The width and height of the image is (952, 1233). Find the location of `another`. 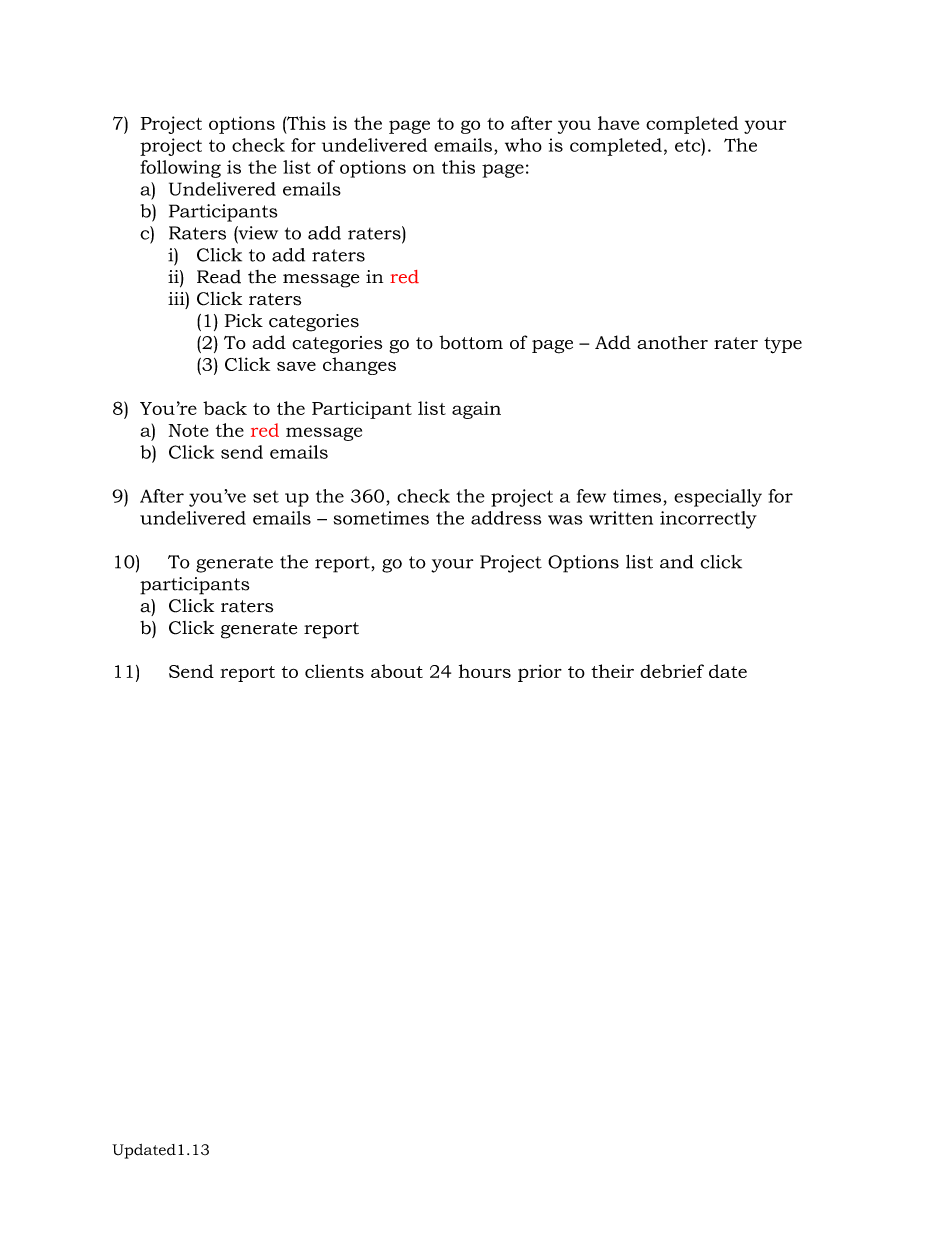

another is located at coordinates (672, 342).
